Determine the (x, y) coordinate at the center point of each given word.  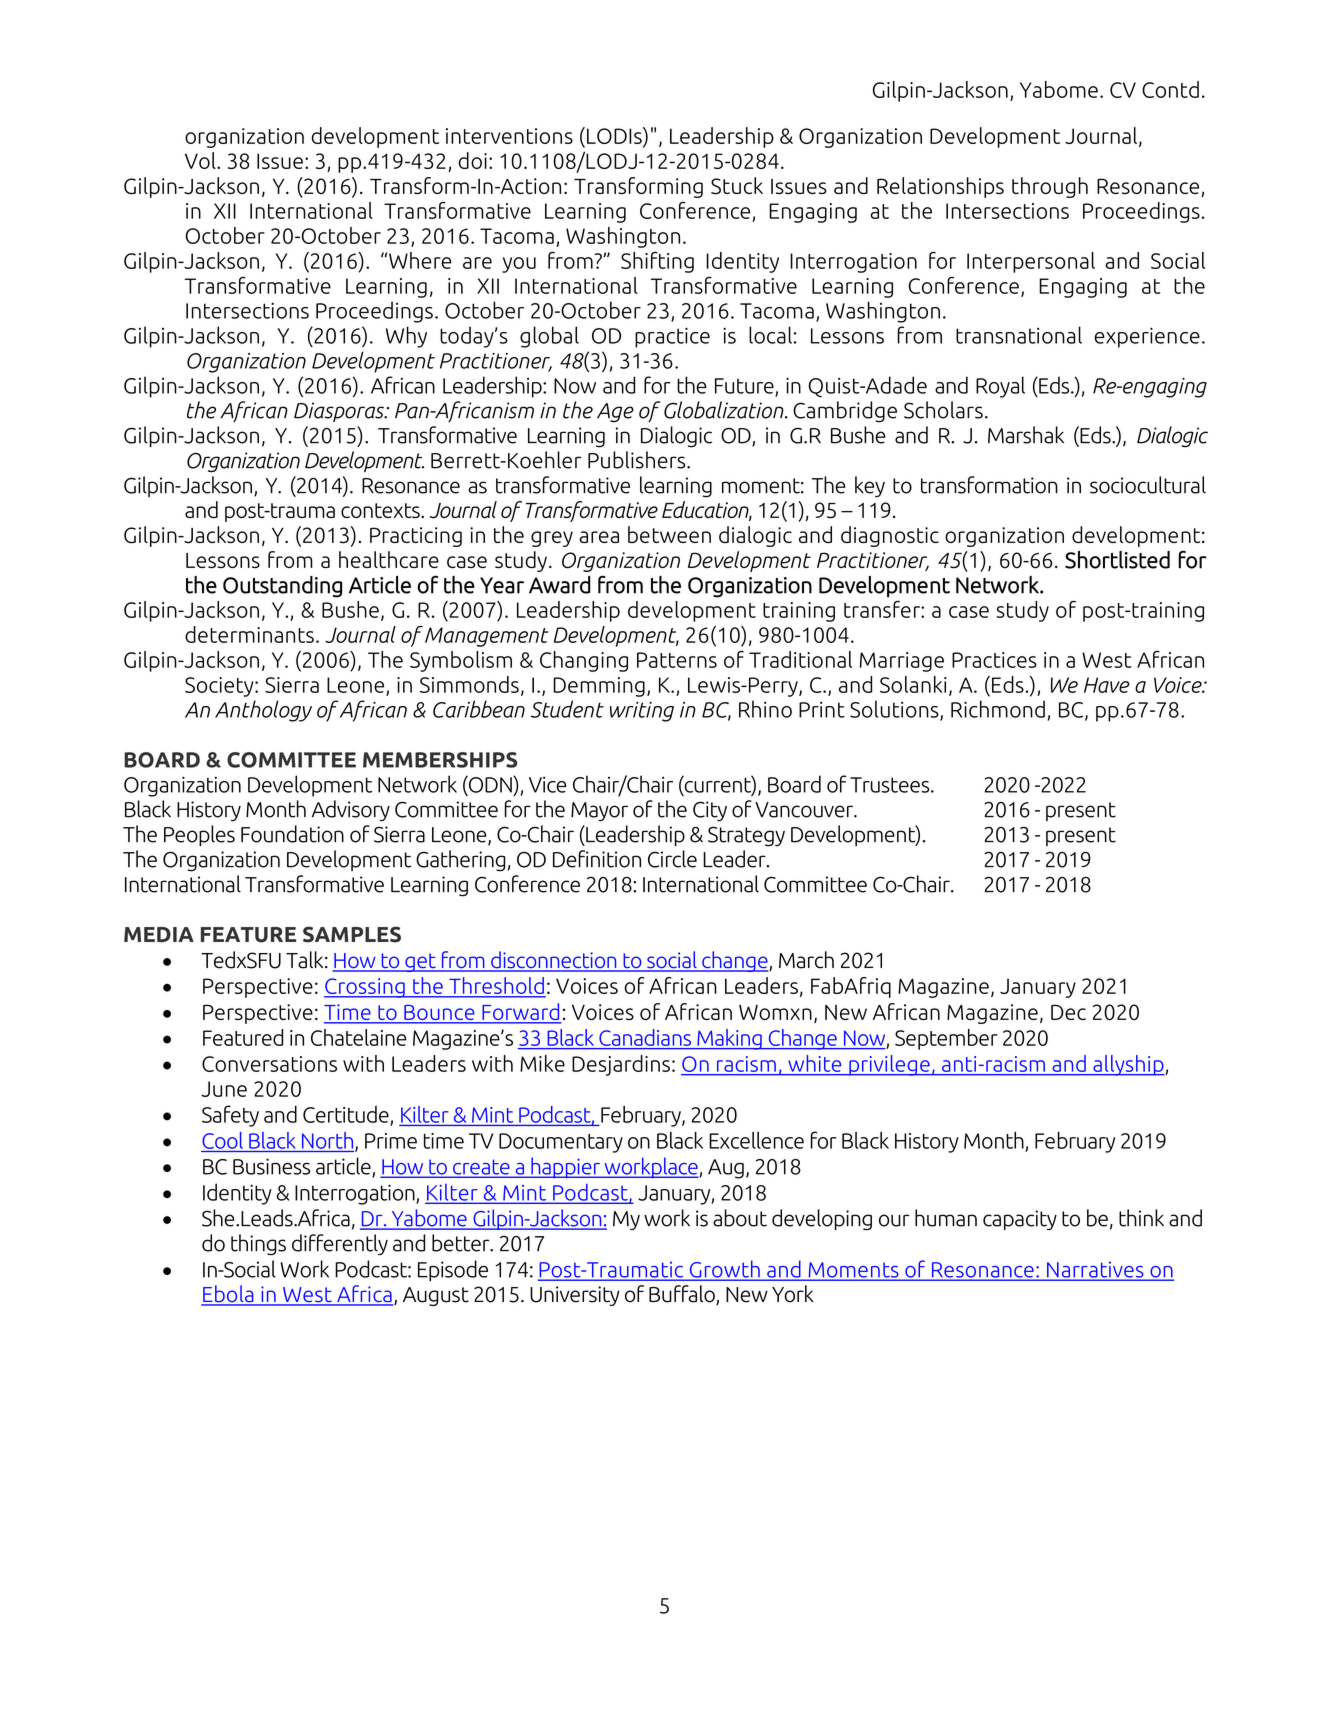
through (1050, 187)
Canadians (645, 1037)
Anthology (263, 711)
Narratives (1095, 1271)
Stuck (737, 186)
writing (642, 712)
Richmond (998, 709)
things (258, 1244)
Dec (1068, 1012)
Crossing (365, 988)
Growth (724, 1270)
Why (406, 337)
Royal (1000, 387)
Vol (201, 160)
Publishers (638, 460)
